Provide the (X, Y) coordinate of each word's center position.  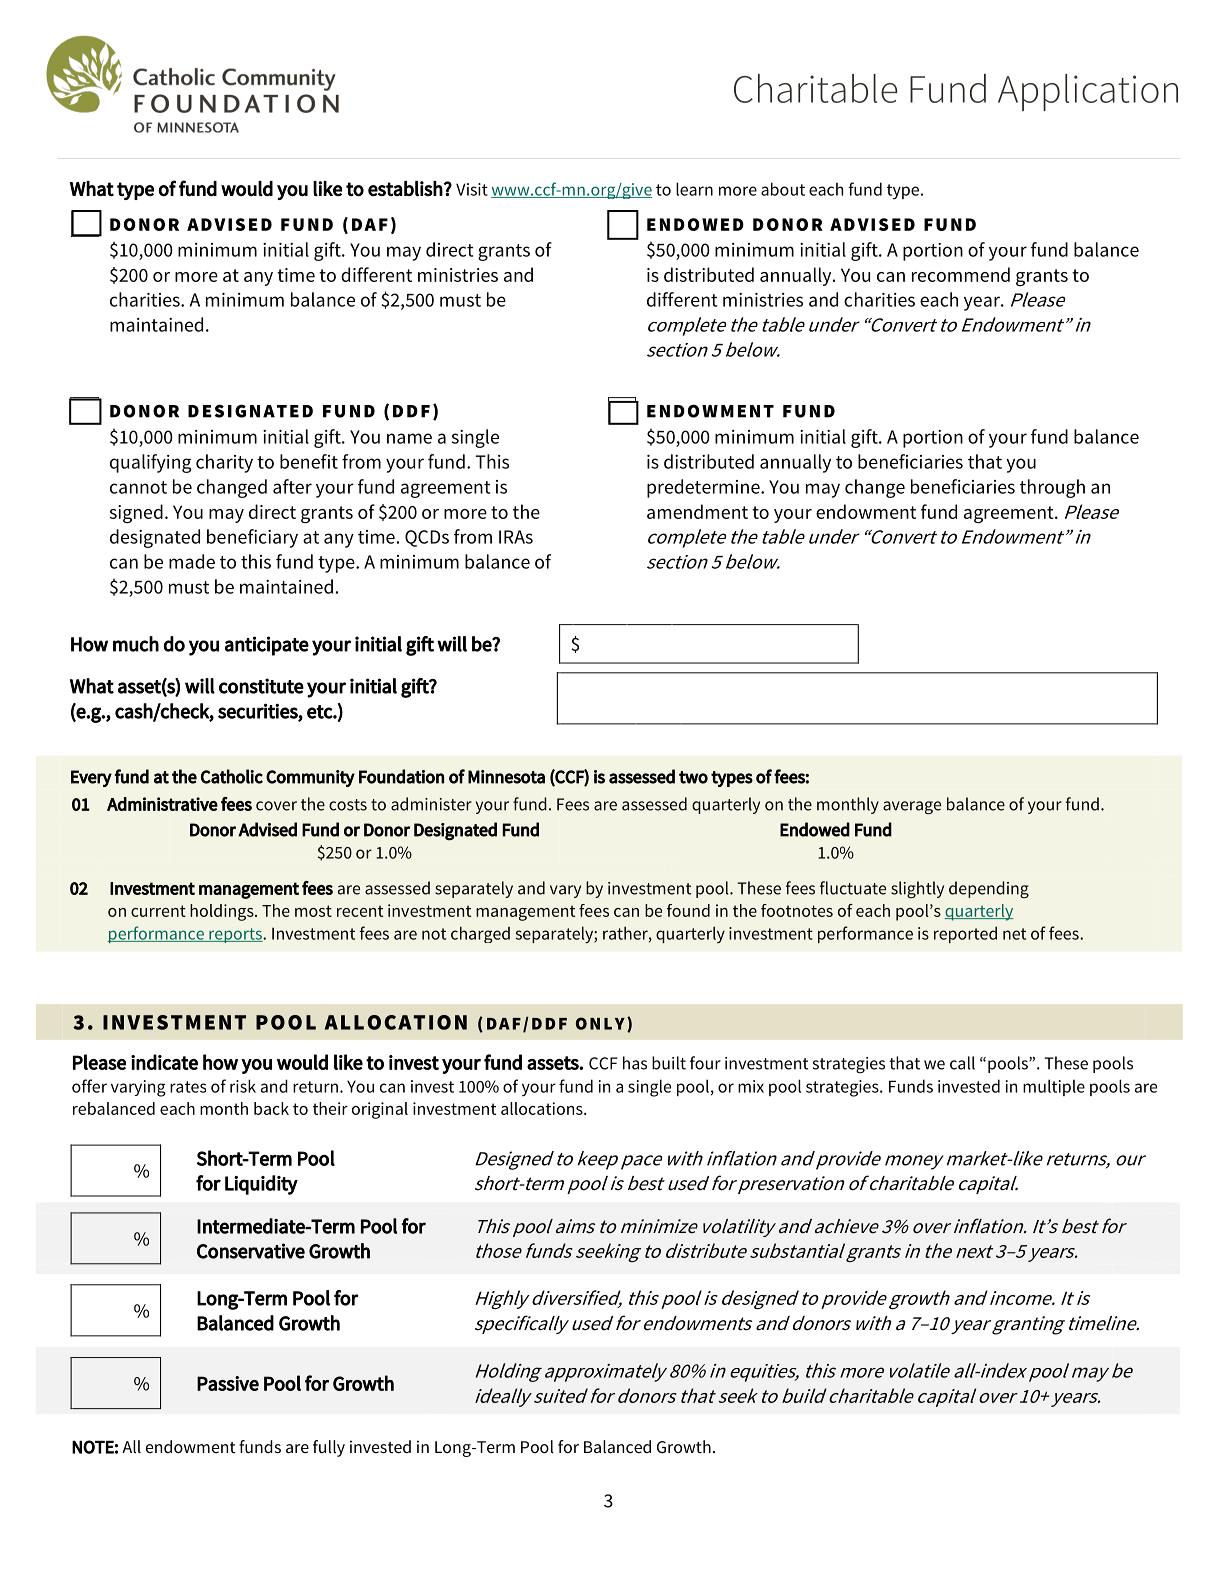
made (192, 561)
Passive (228, 1383)
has (635, 1063)
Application (1088, 92)
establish (405, 189)
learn (694, 189)
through (1052, 488)
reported (965, 934)
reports (235, 935)
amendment (697, 511)
